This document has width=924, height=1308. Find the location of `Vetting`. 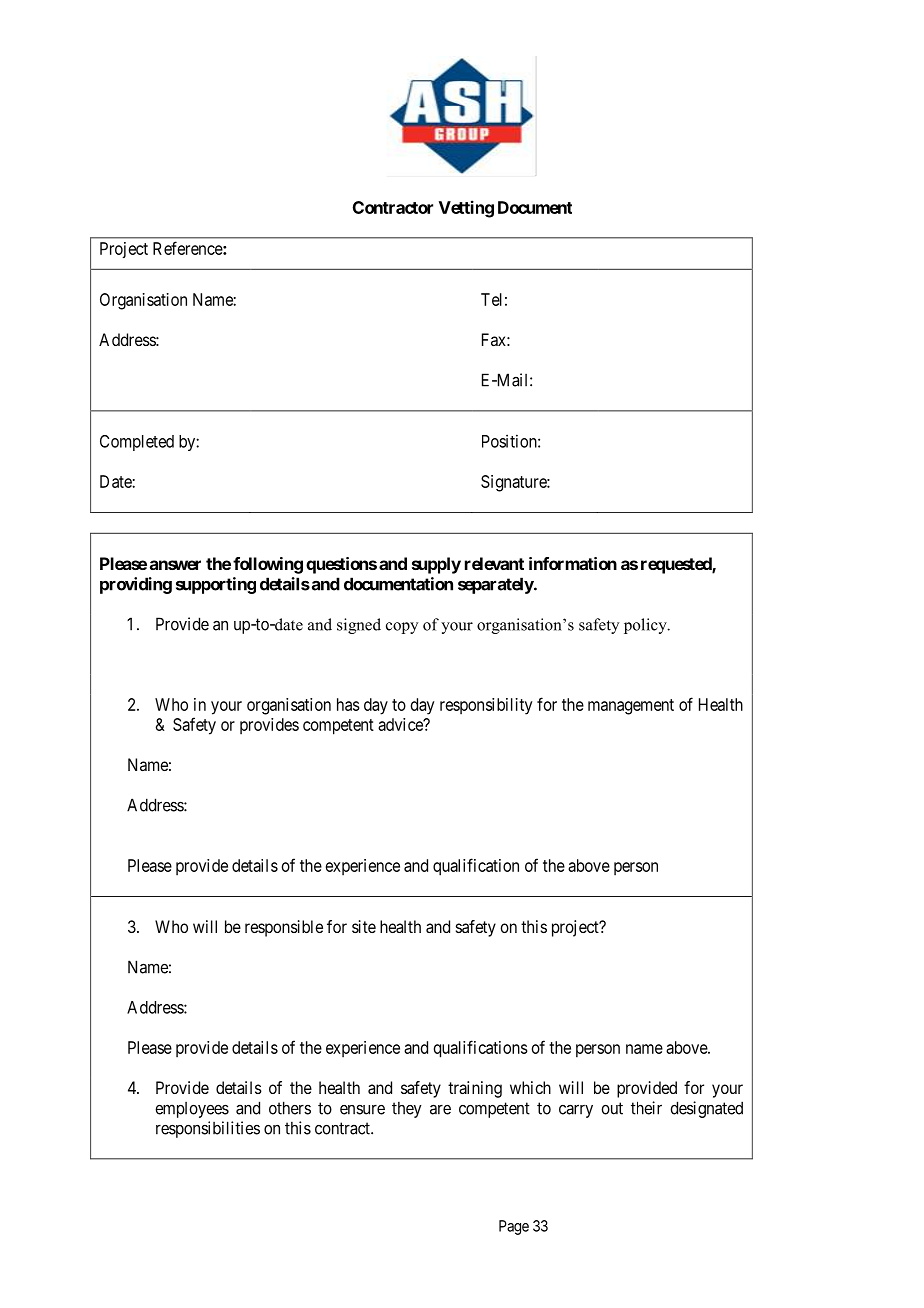

Vetting is located at coordinates (466, 209).
